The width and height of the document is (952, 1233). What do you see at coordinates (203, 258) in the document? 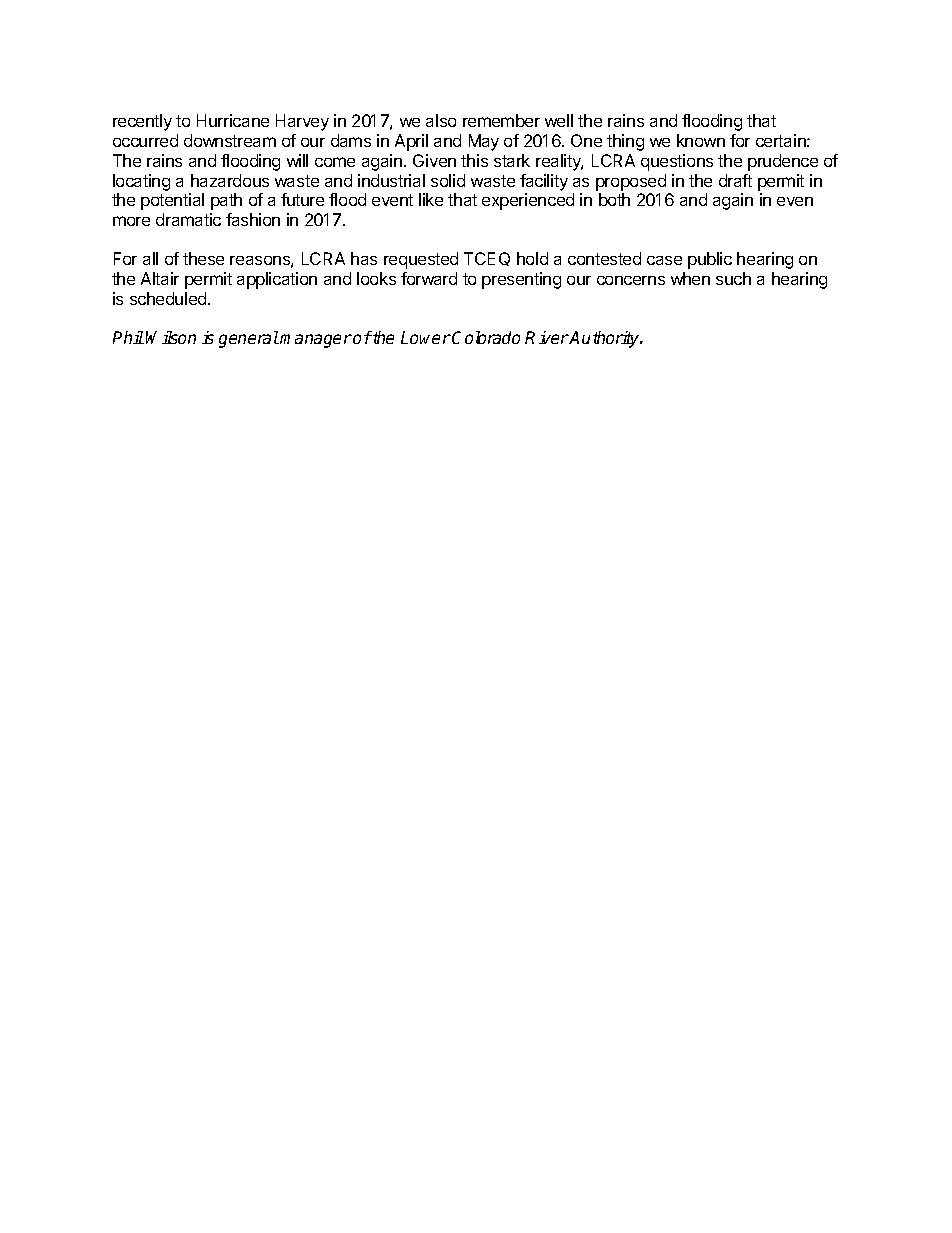
I see `these` at bounding box center [203, 258].
